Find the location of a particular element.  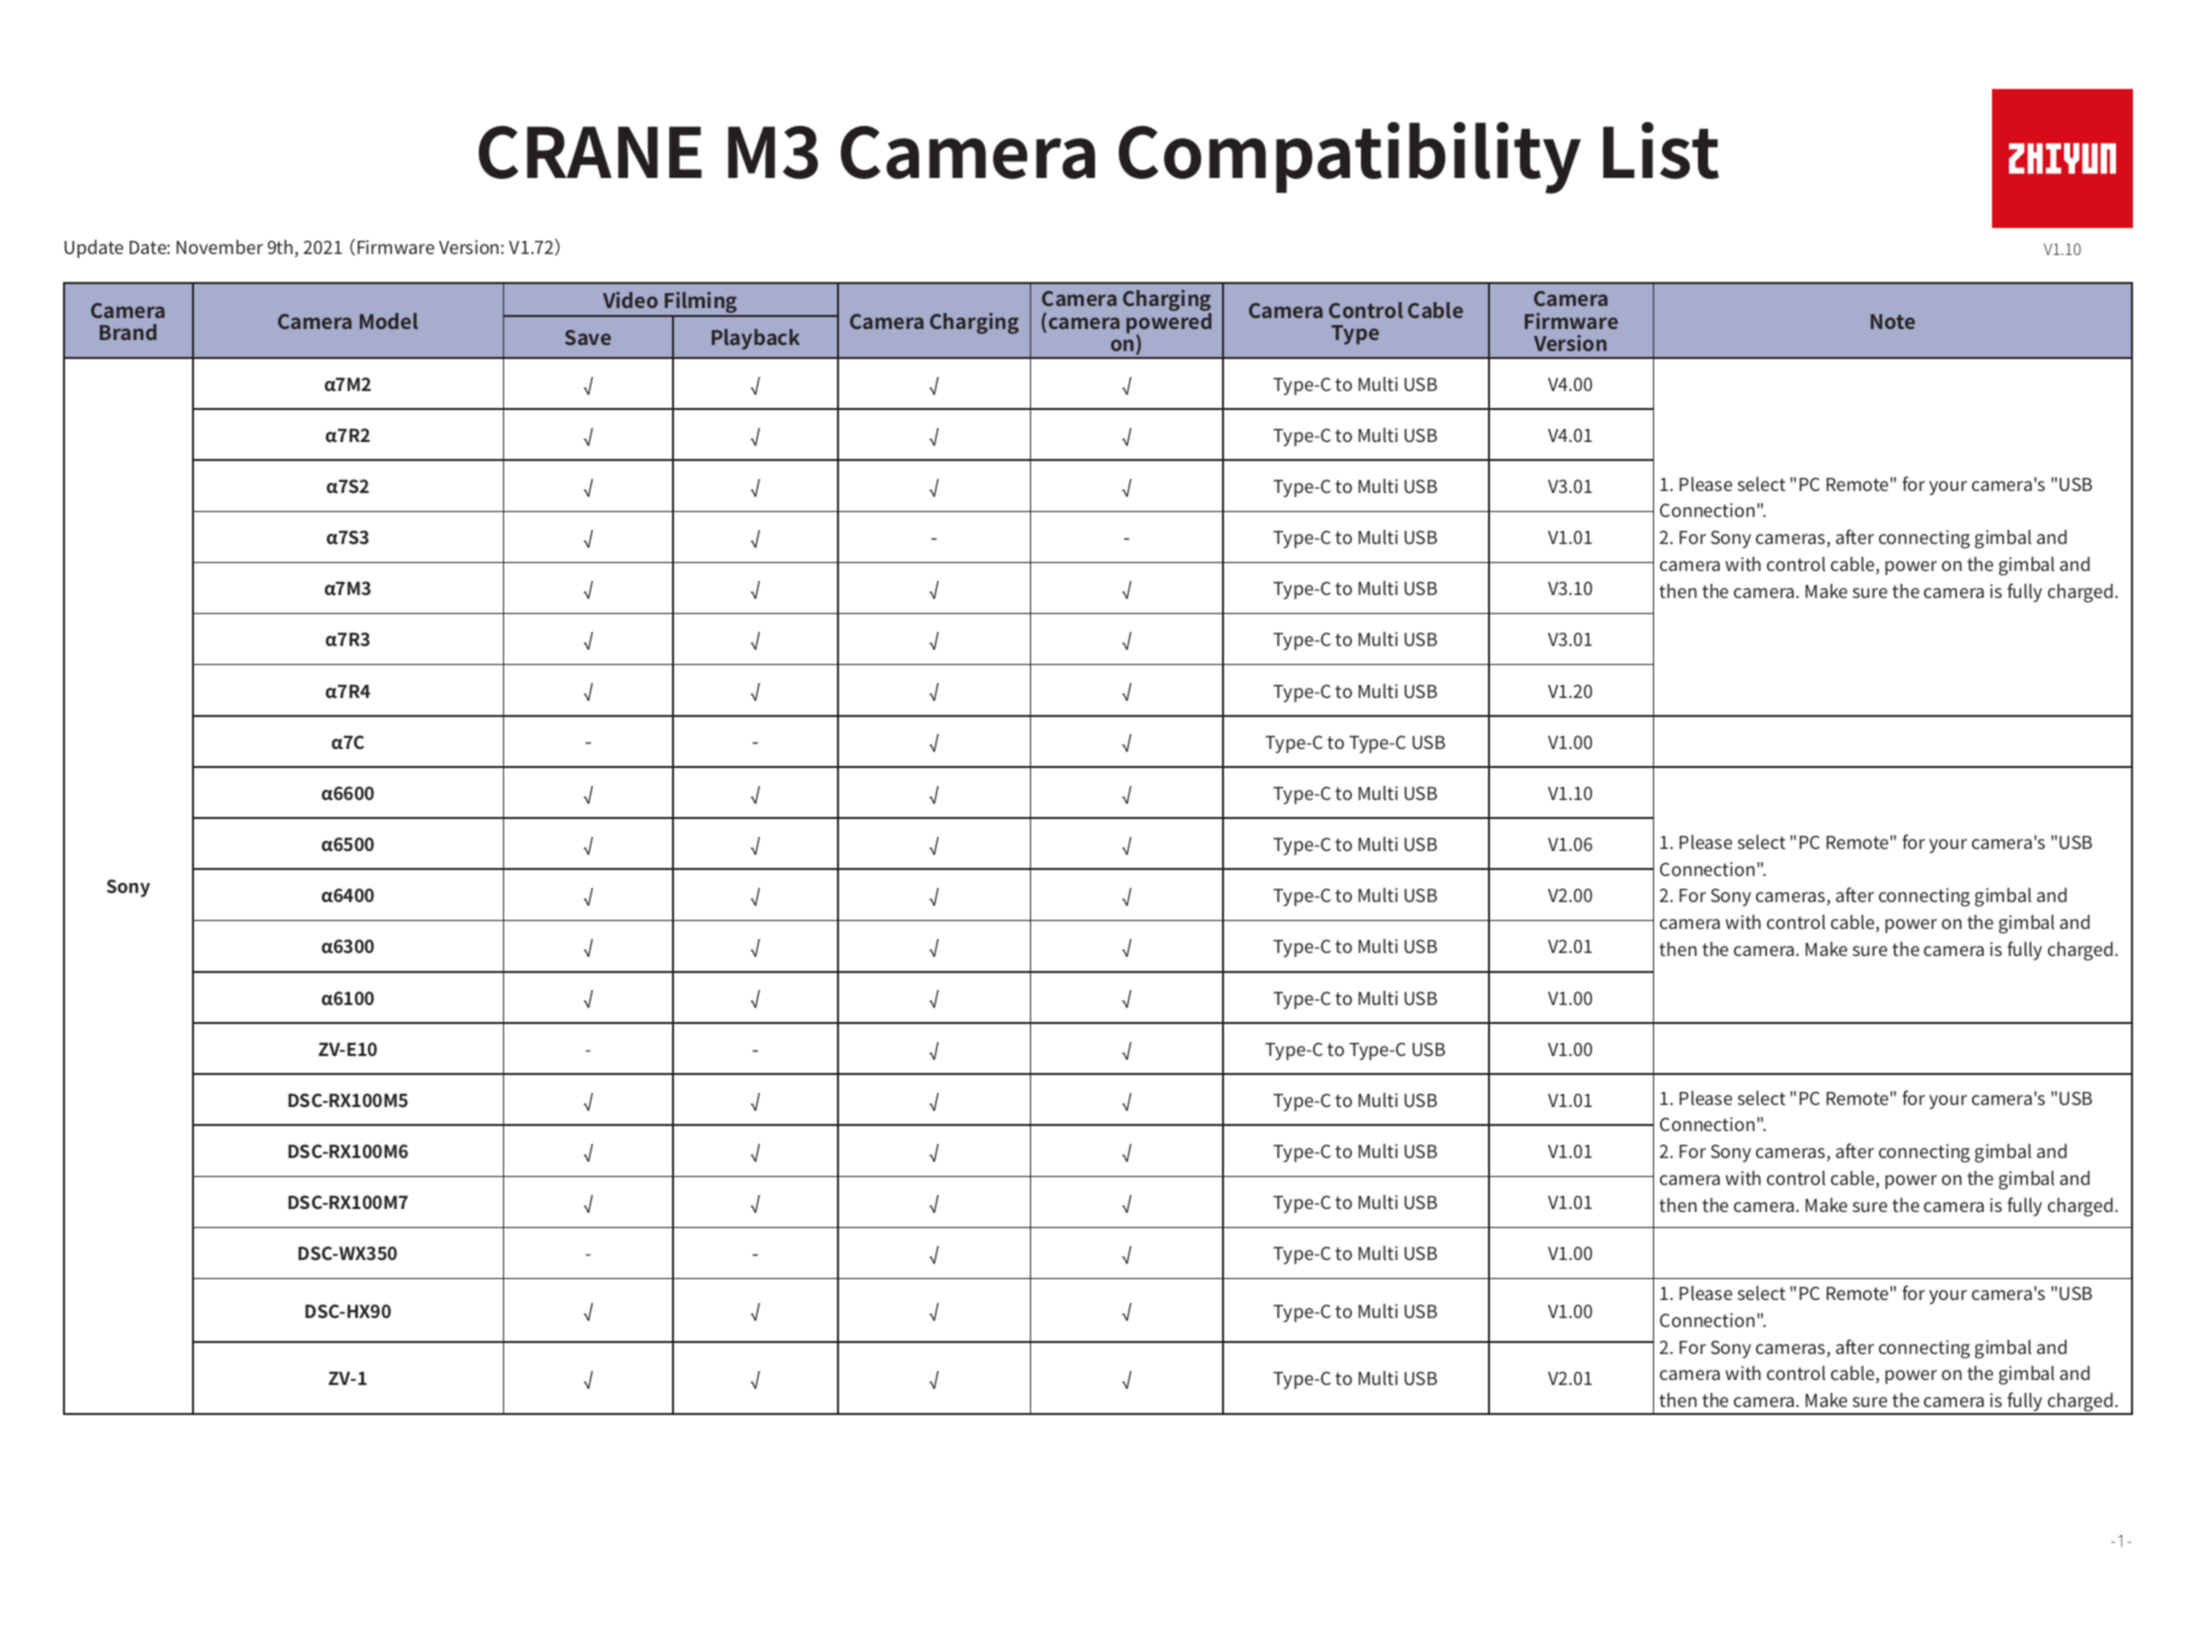

November is located at coordinates (220, 247).
